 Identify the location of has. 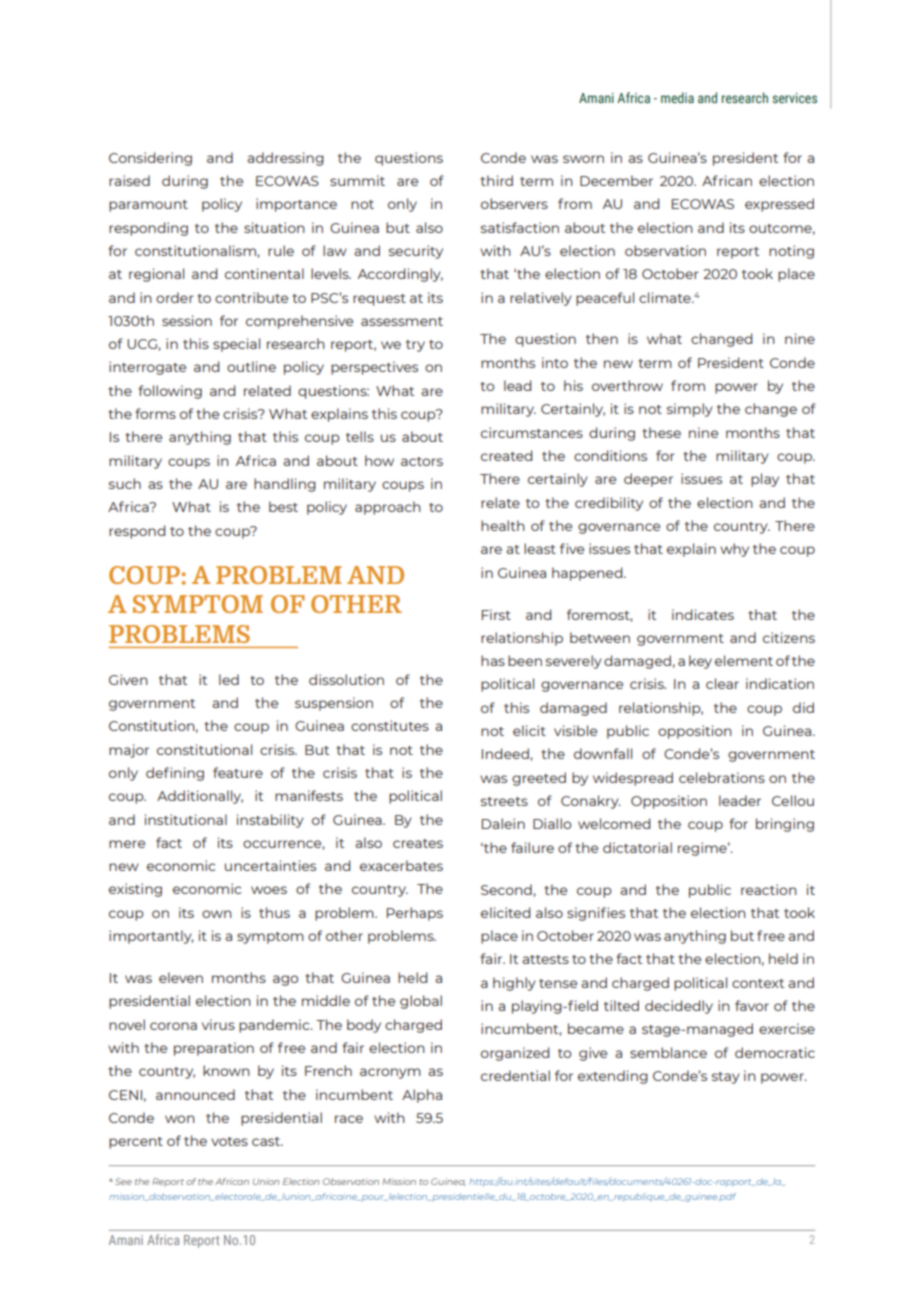
(493, 660).
